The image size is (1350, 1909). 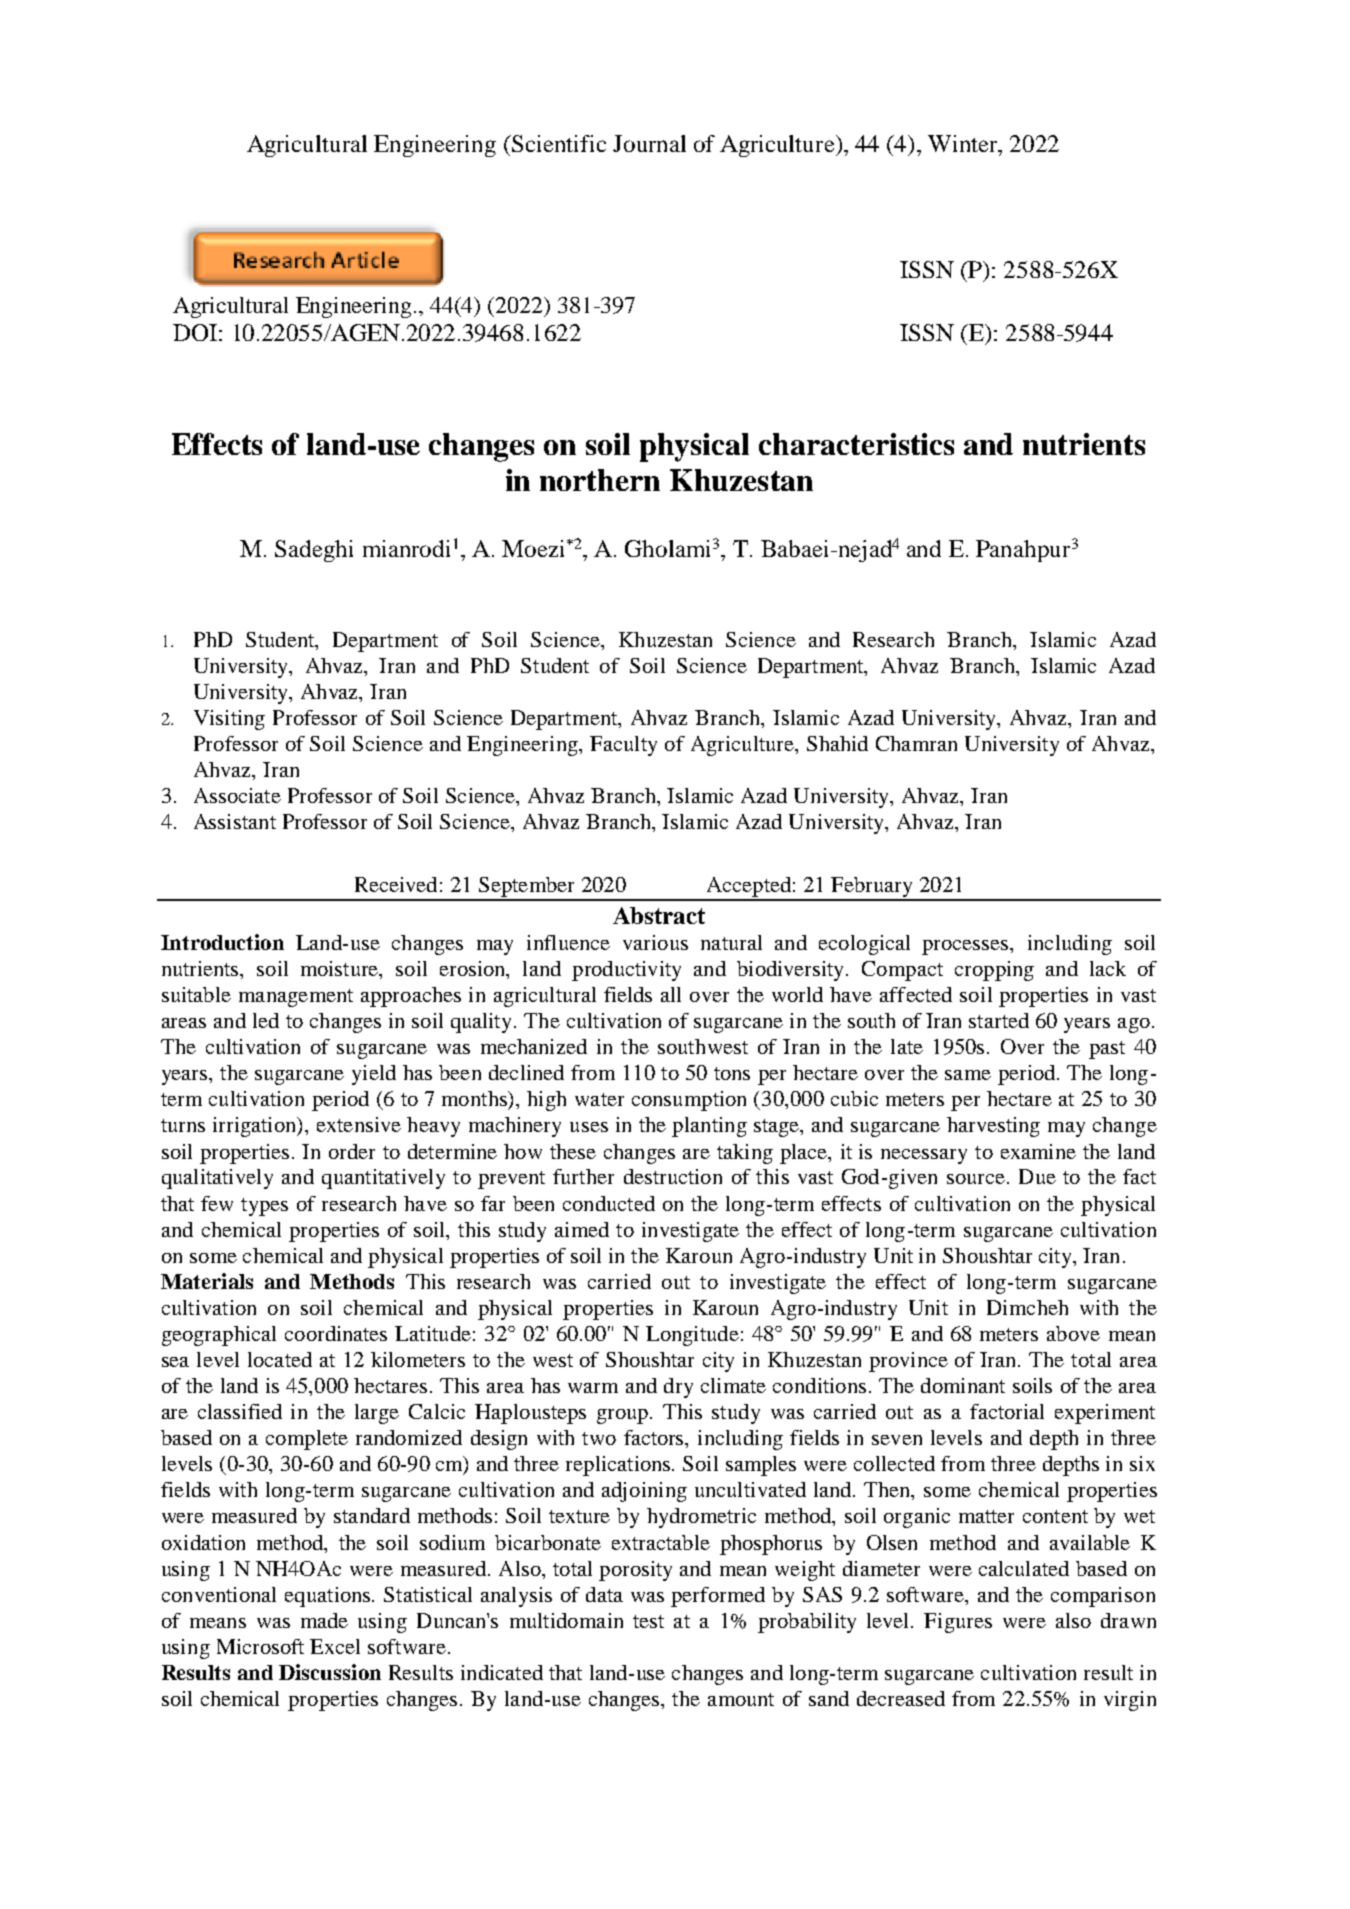 I want to click on destruction, so click(x=673, y=1176).
